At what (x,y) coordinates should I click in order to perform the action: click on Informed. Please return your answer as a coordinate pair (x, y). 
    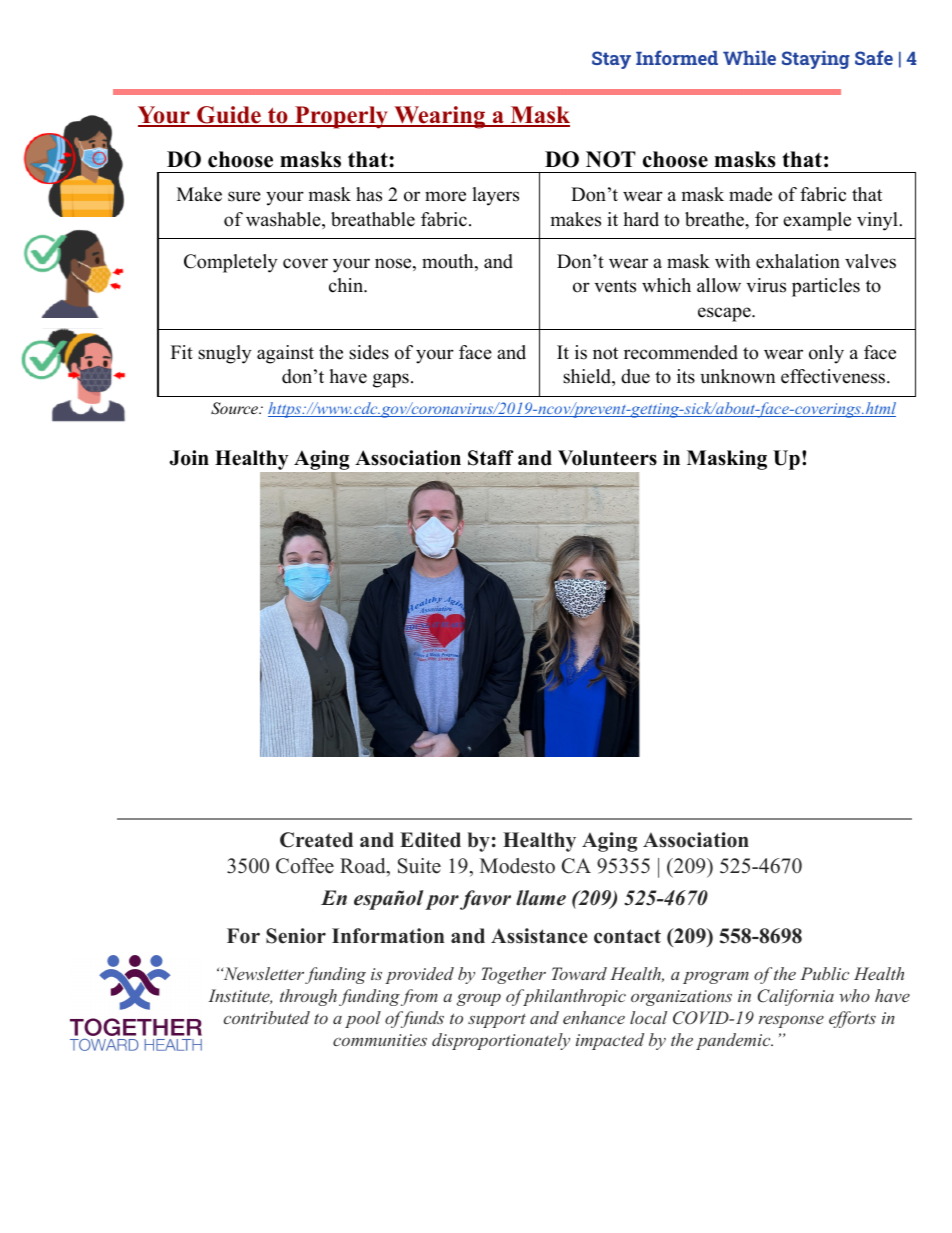
    Looking at the image, I should click on (677, 57).
